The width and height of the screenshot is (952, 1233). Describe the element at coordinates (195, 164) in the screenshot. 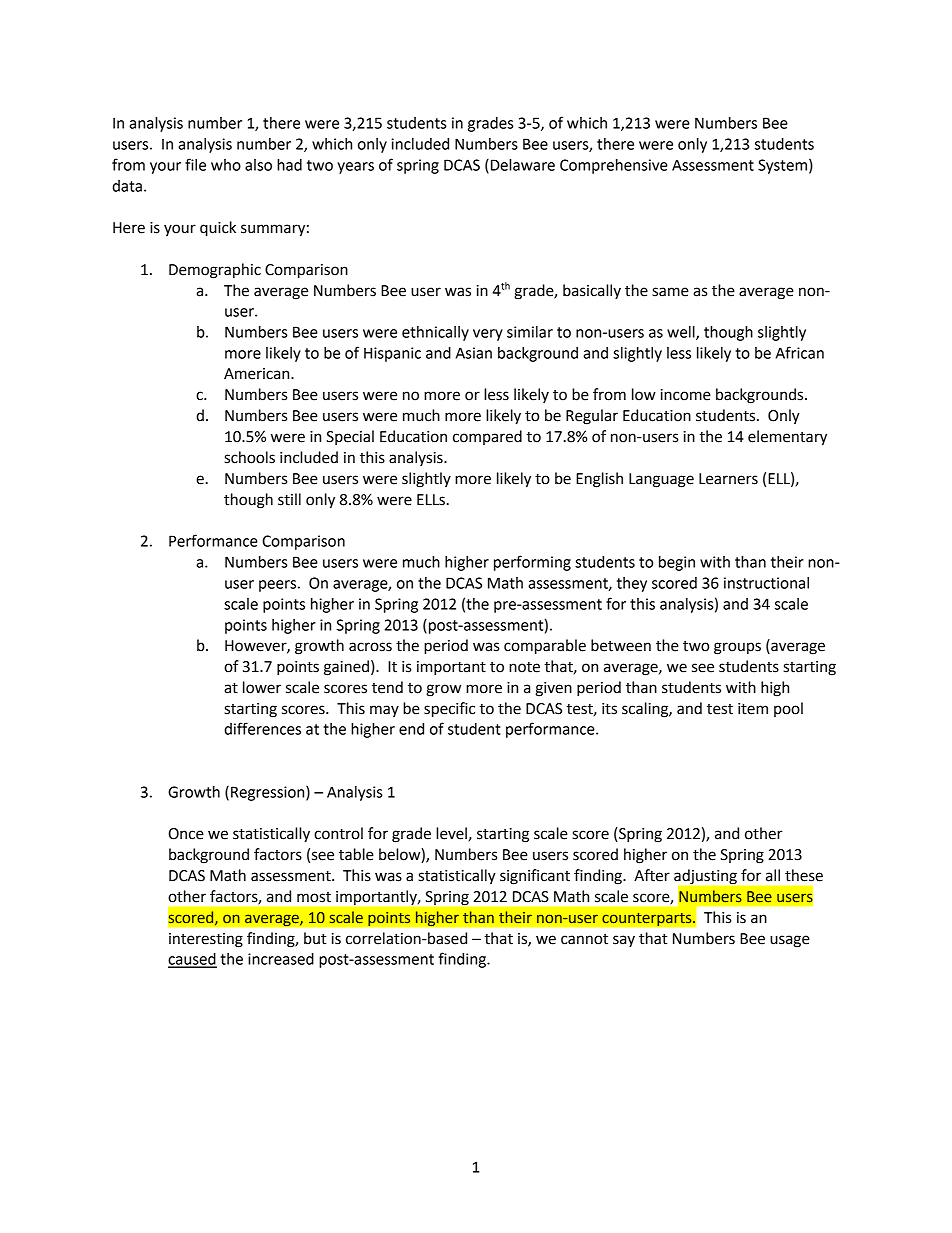

I see `file` at that location.
